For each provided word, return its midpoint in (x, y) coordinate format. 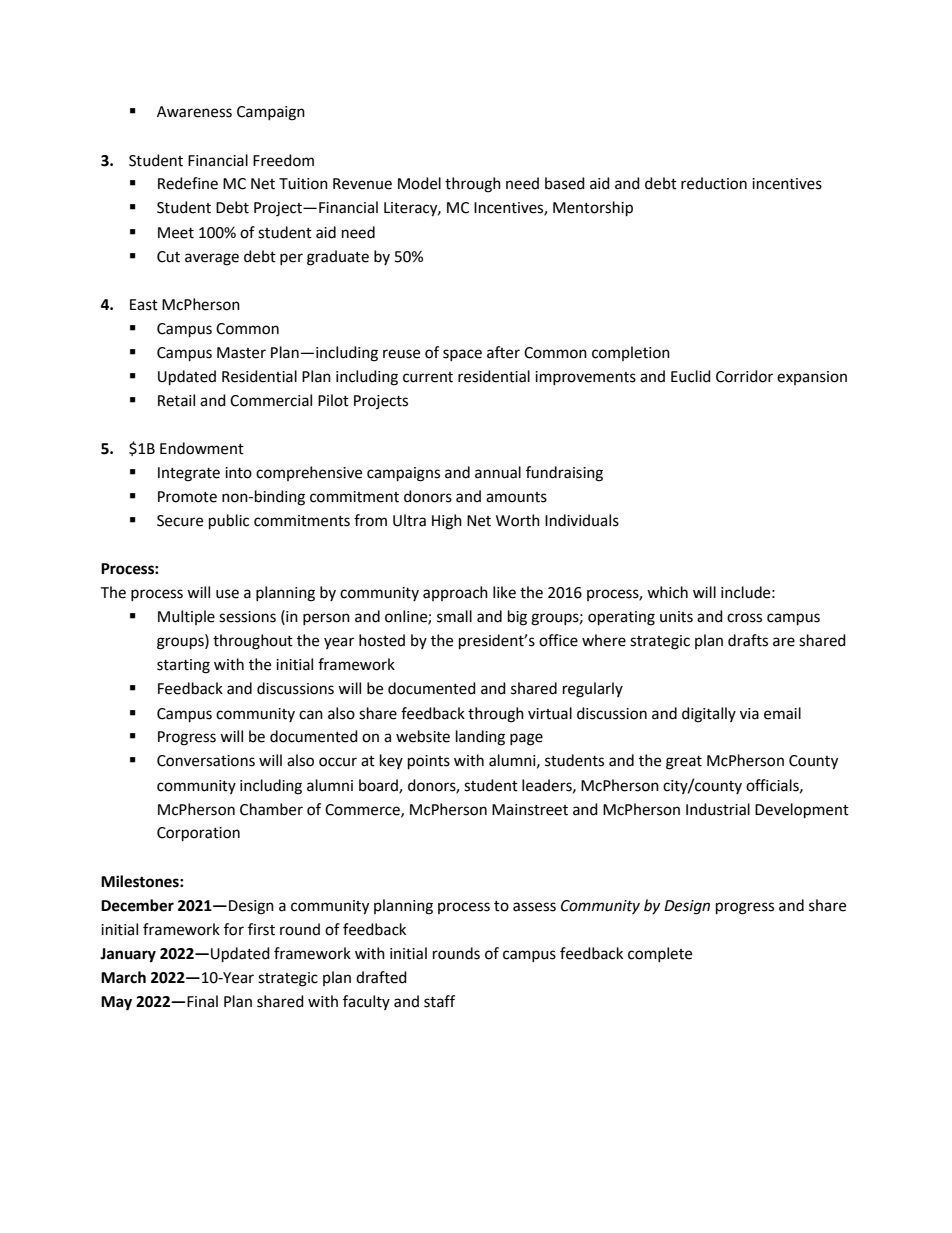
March (123, 977)
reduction (714, 183)
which (667, 592)
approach (455, 593)
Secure (180, 521)
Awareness (194, 112)
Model (419, 183)
